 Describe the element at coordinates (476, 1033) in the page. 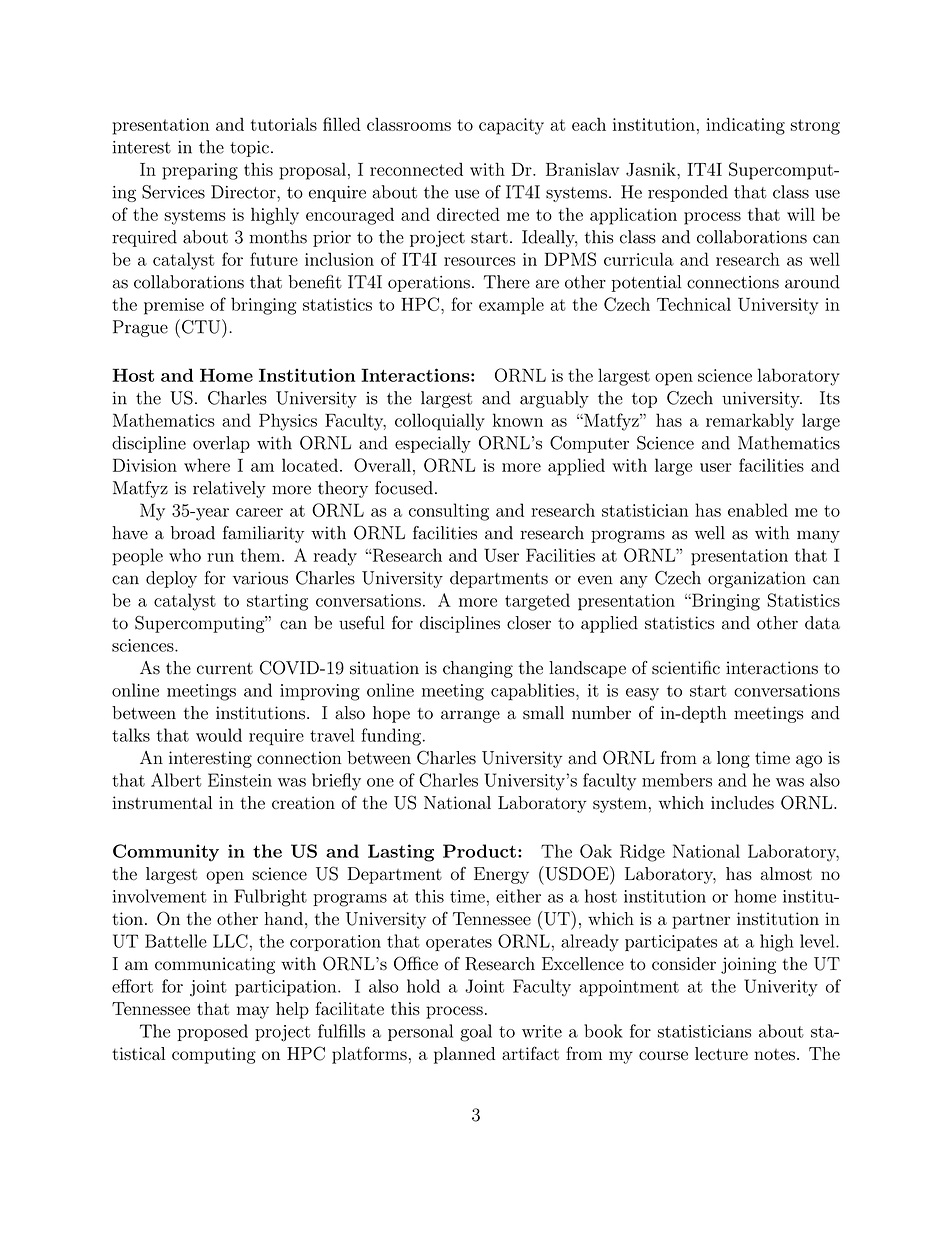

I see `goal` at that location.
